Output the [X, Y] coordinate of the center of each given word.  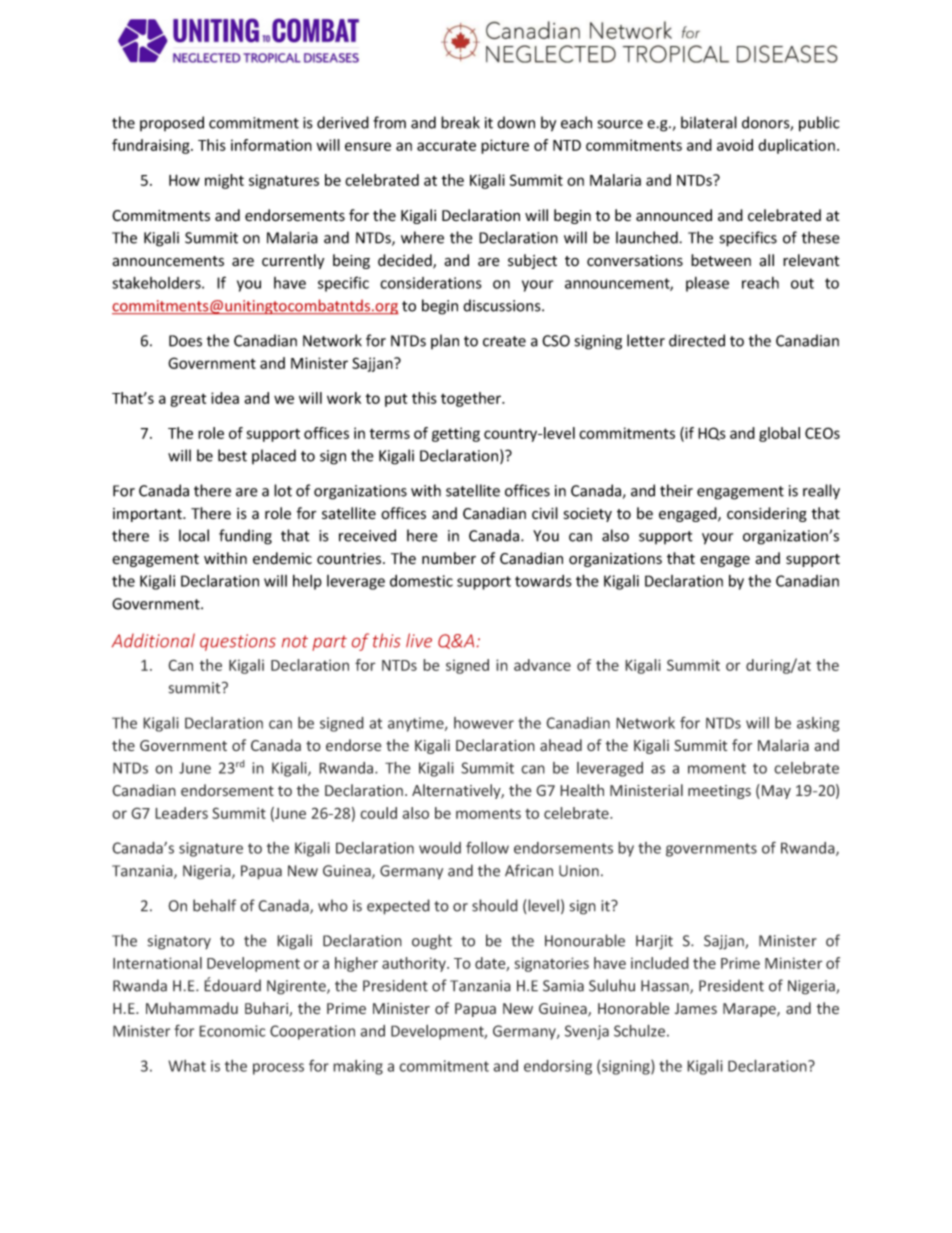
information [271, 145]
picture [505, 146]
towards [543, 581]
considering [767, 514]
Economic [232, 1031]
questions [238, 642]
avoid [735, 145]
